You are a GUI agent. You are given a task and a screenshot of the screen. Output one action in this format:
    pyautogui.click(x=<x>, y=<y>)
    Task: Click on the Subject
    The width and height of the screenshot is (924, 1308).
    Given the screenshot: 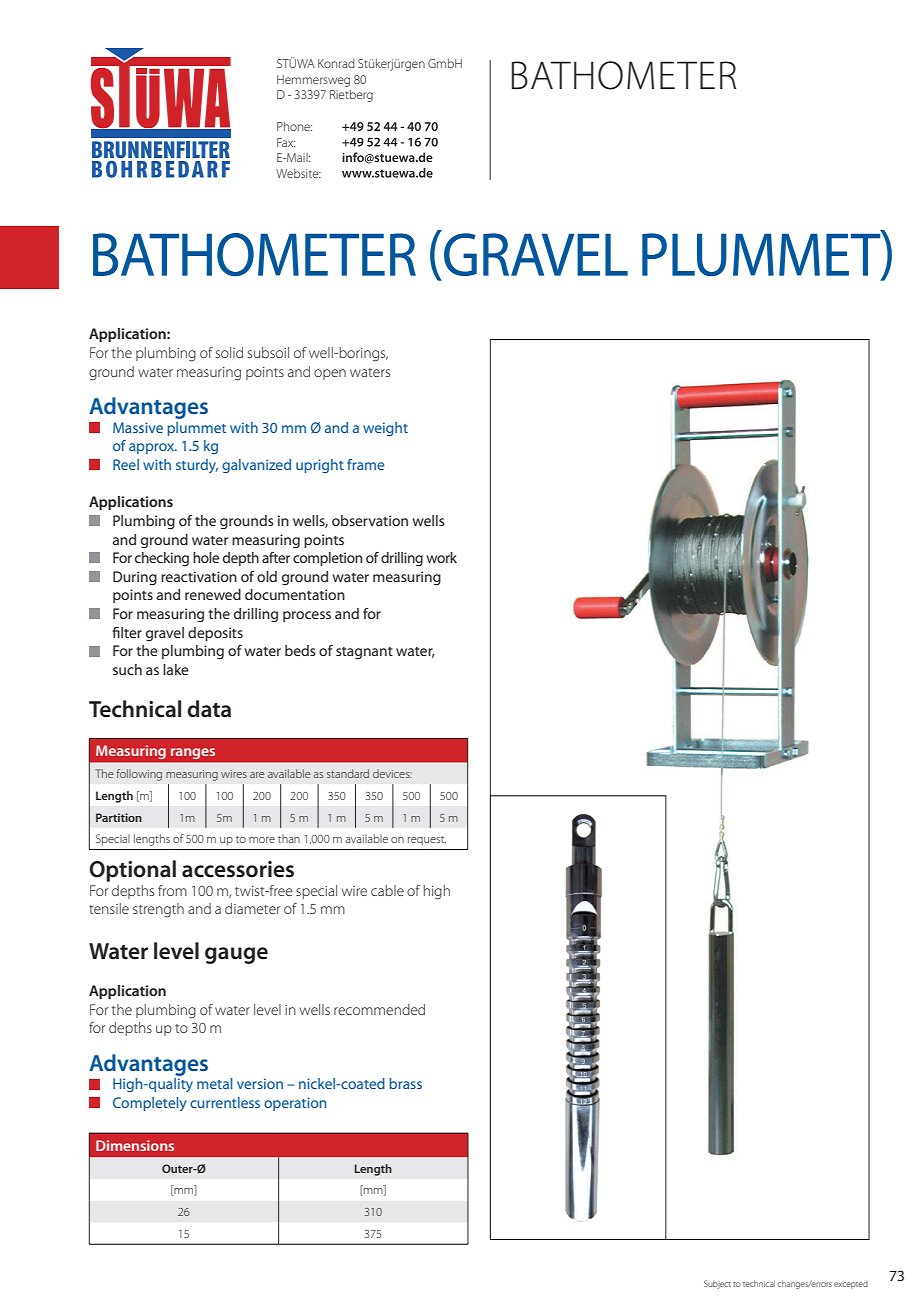 What is the action you would take?
    pyautogui.click(x=717, y=1284)
